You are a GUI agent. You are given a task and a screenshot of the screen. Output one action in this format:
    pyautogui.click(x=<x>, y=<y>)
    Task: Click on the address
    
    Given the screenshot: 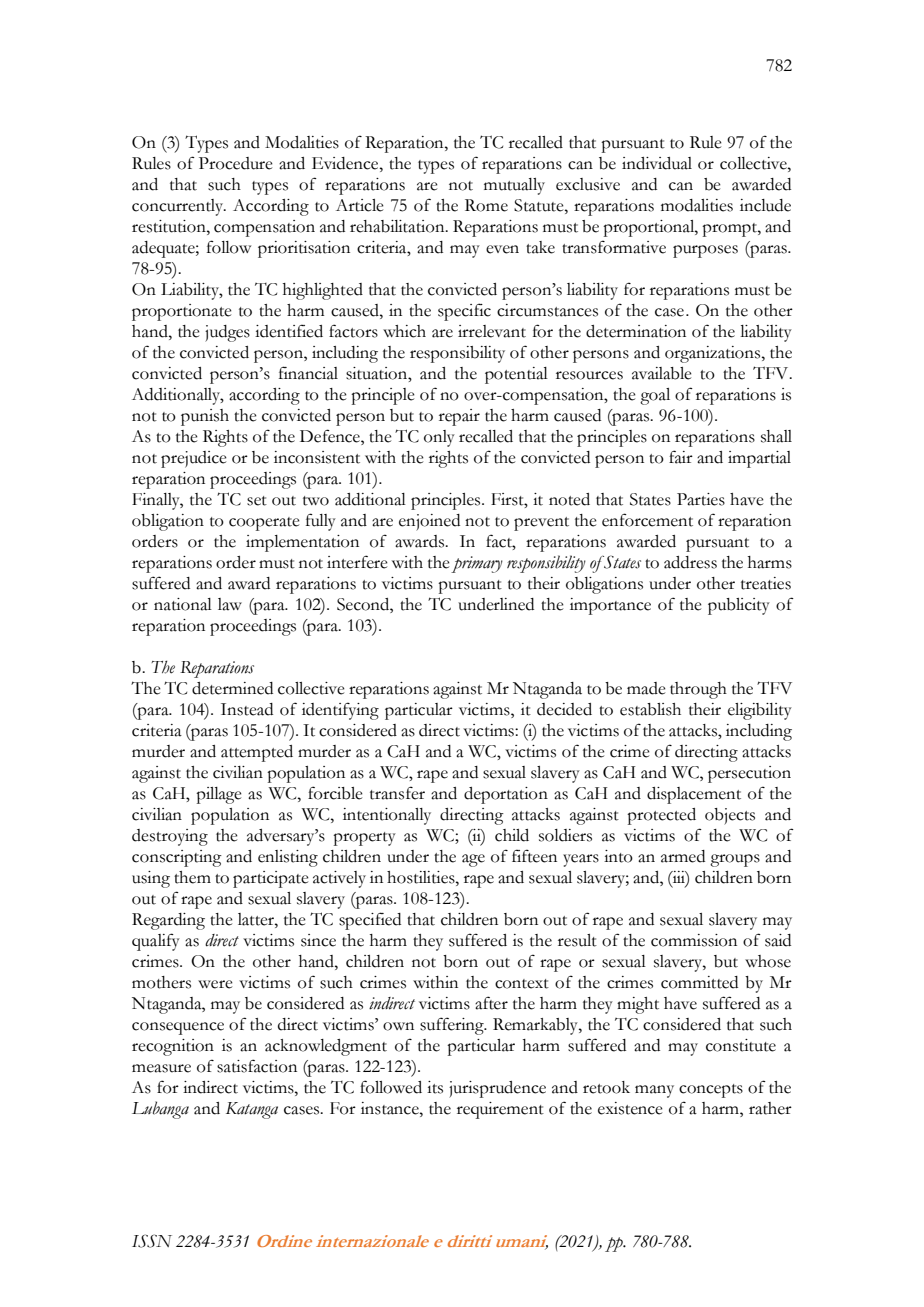 What is the action you would take?
    pyautogui.click(x=690, y=562)
